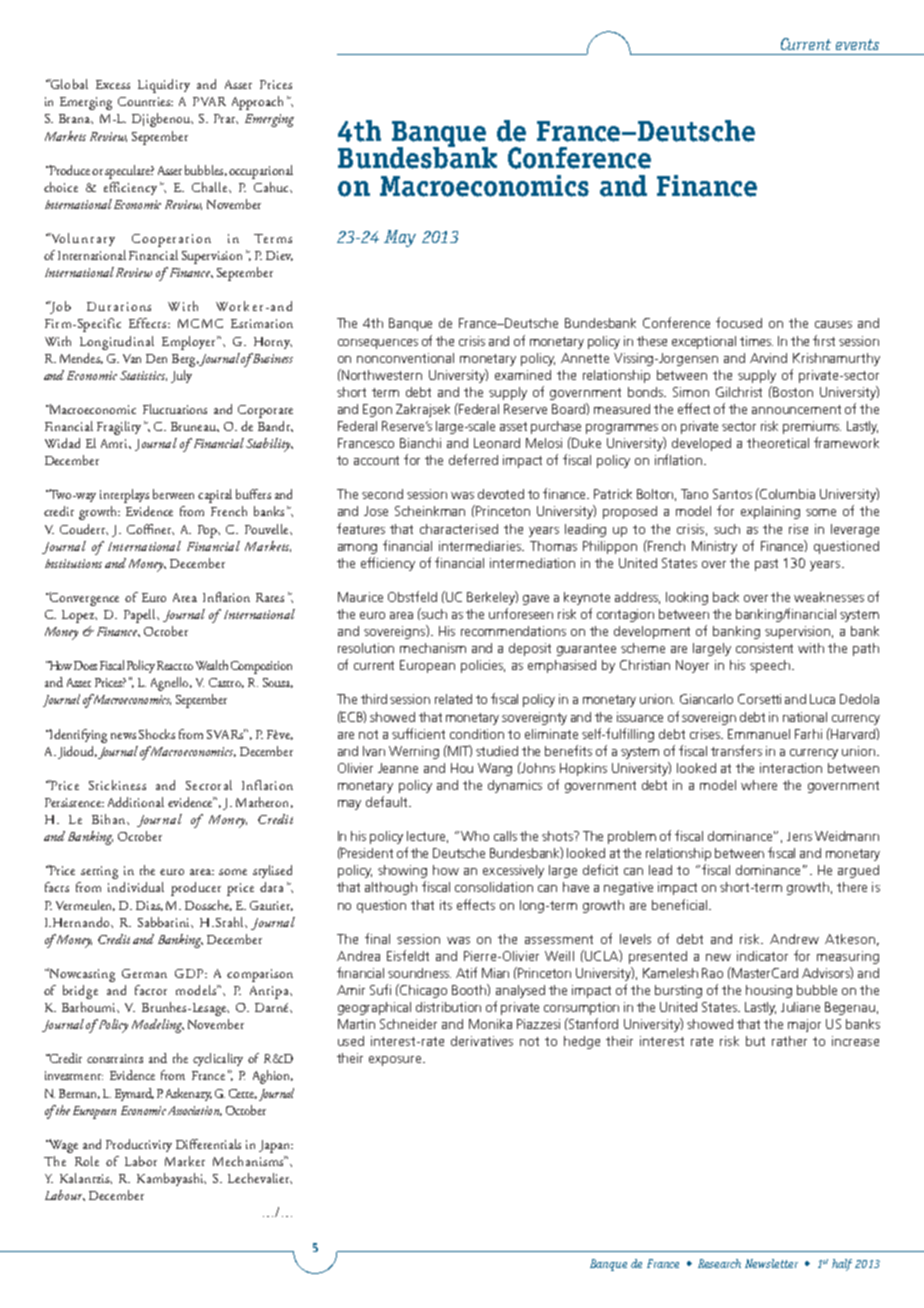  What do you see at coordinates (857, 44) in the image?
I see `events` at bounding box center [857, 44].
